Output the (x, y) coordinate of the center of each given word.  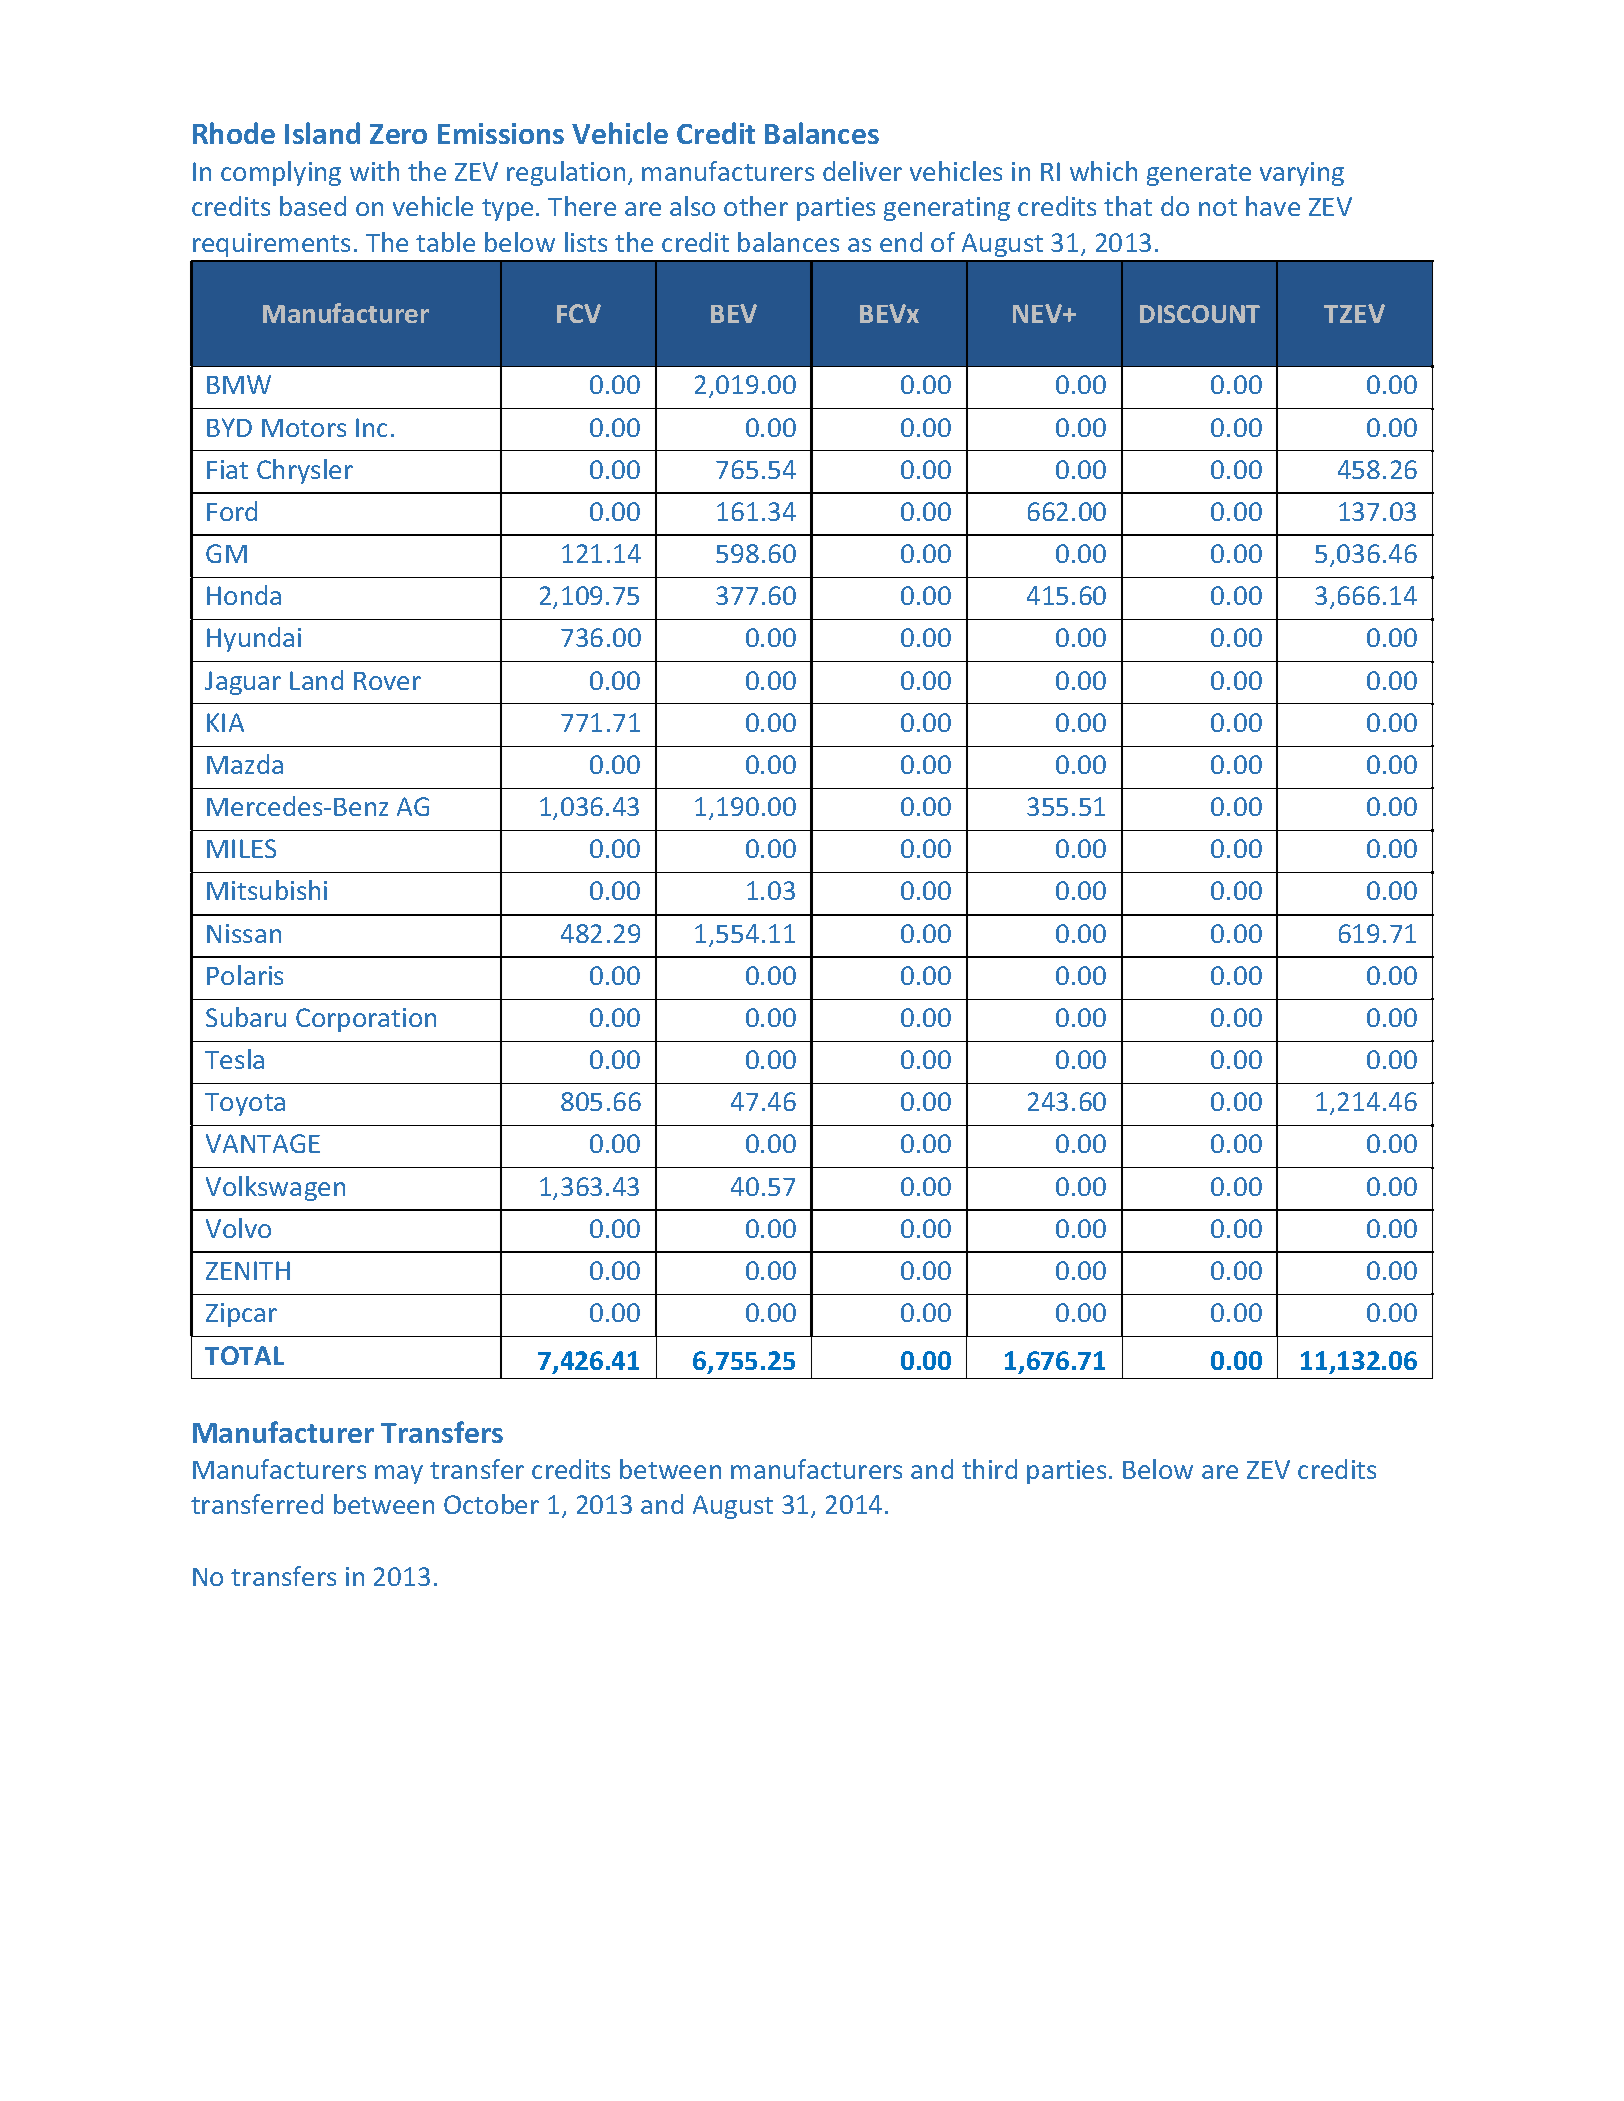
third (989, 1469)
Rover (387, 681)
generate (1199, 175)
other (756, 206)
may (399, 1474)
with (374, 171)
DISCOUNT (1200, 314)
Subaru (246, 1017)
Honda (244, 595)
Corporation (366, 1020)
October (491, 1504)
